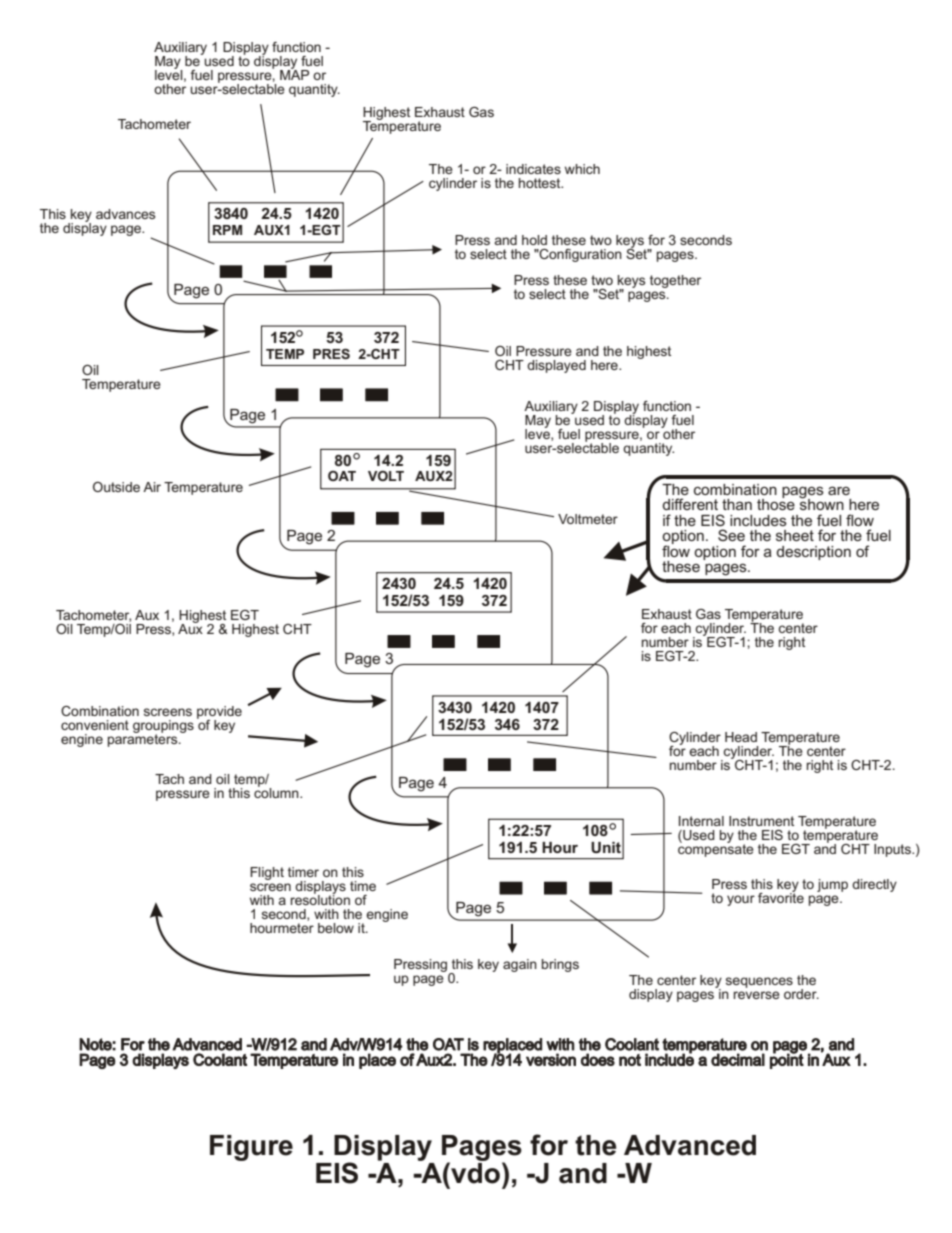 The image size is (952, 1233). I want to click on MAP, so click(294, 74).
